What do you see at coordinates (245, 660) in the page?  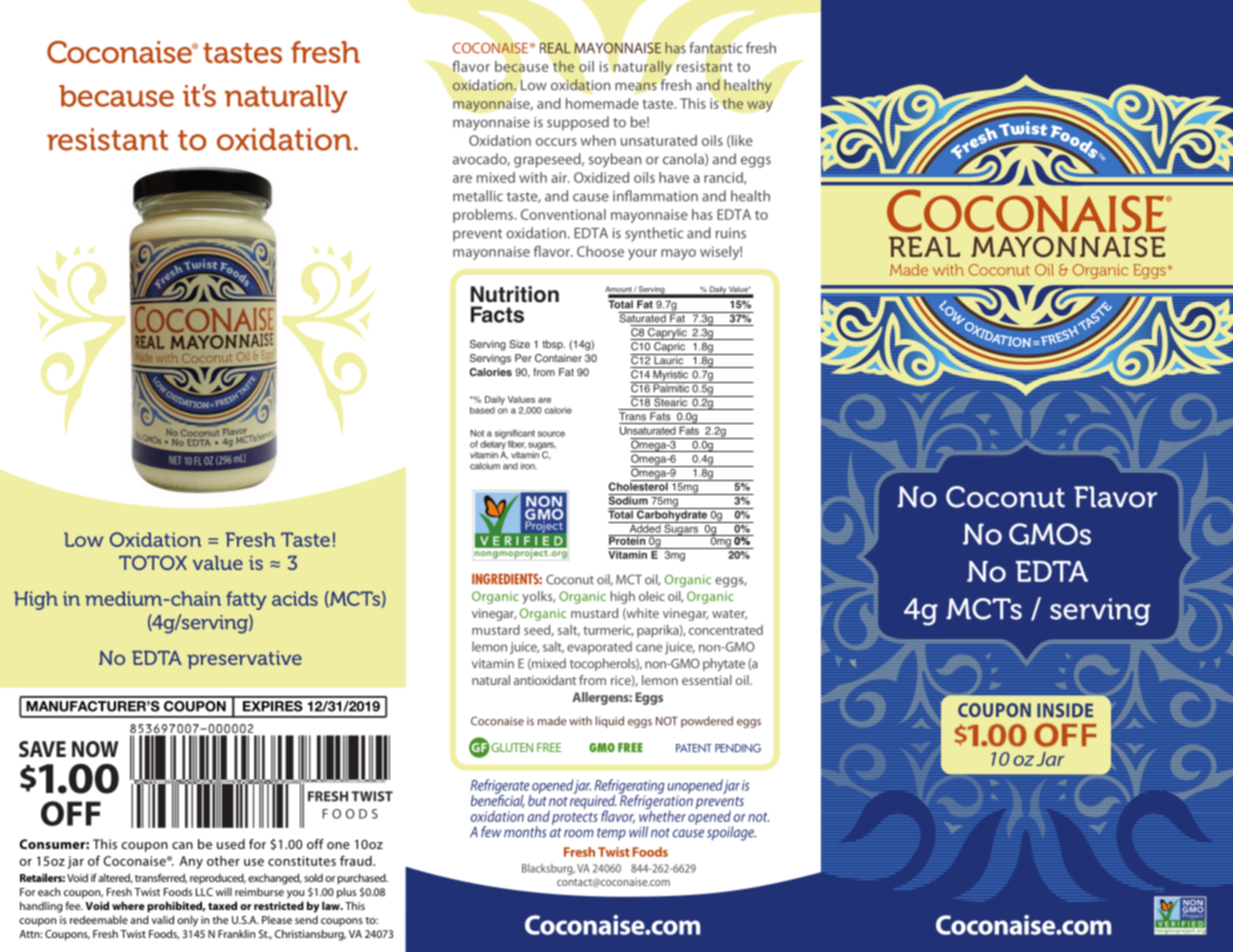 I see `preservative` at bounding box center [245, 660].
